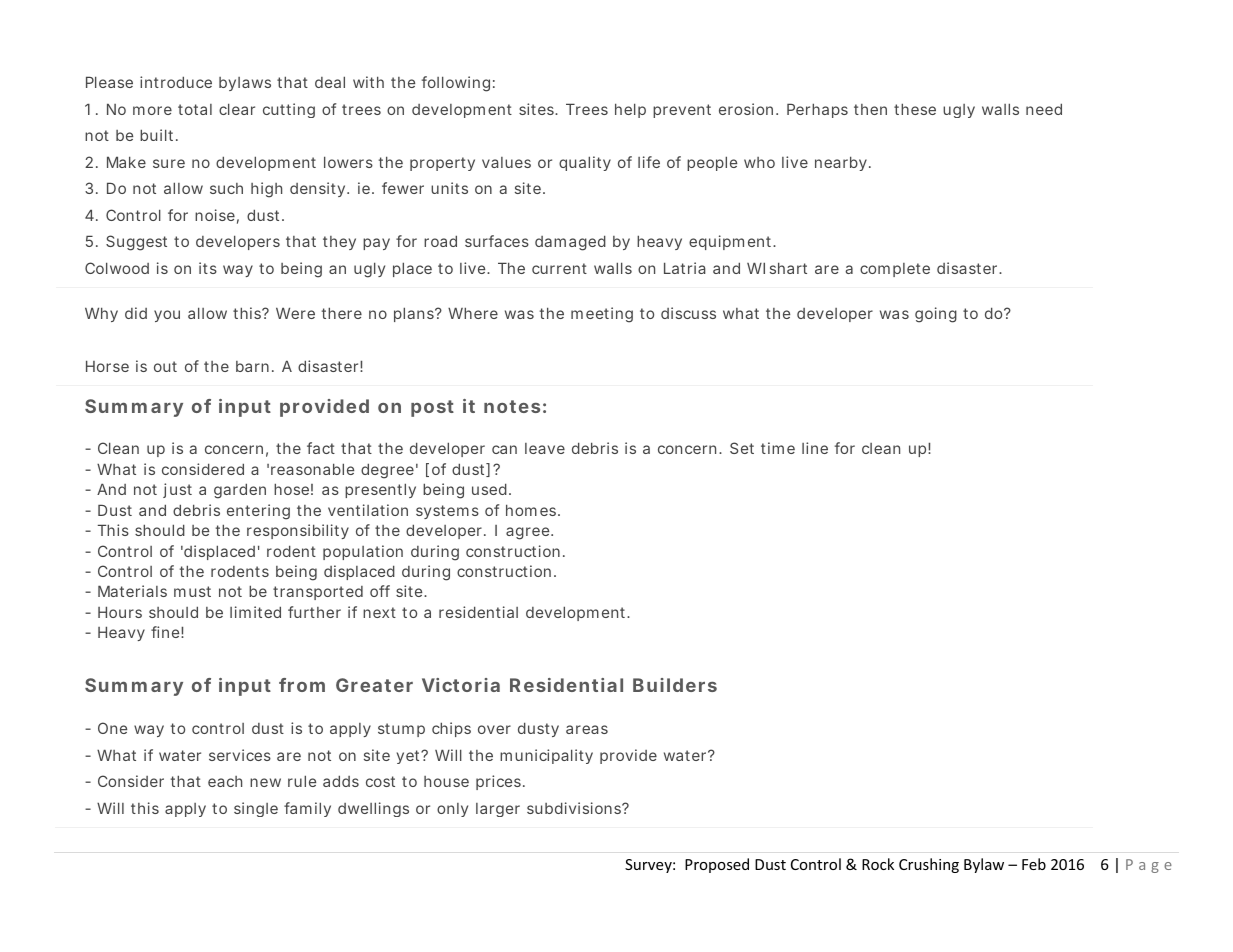  I want to click on areas, so click(587, 729).
